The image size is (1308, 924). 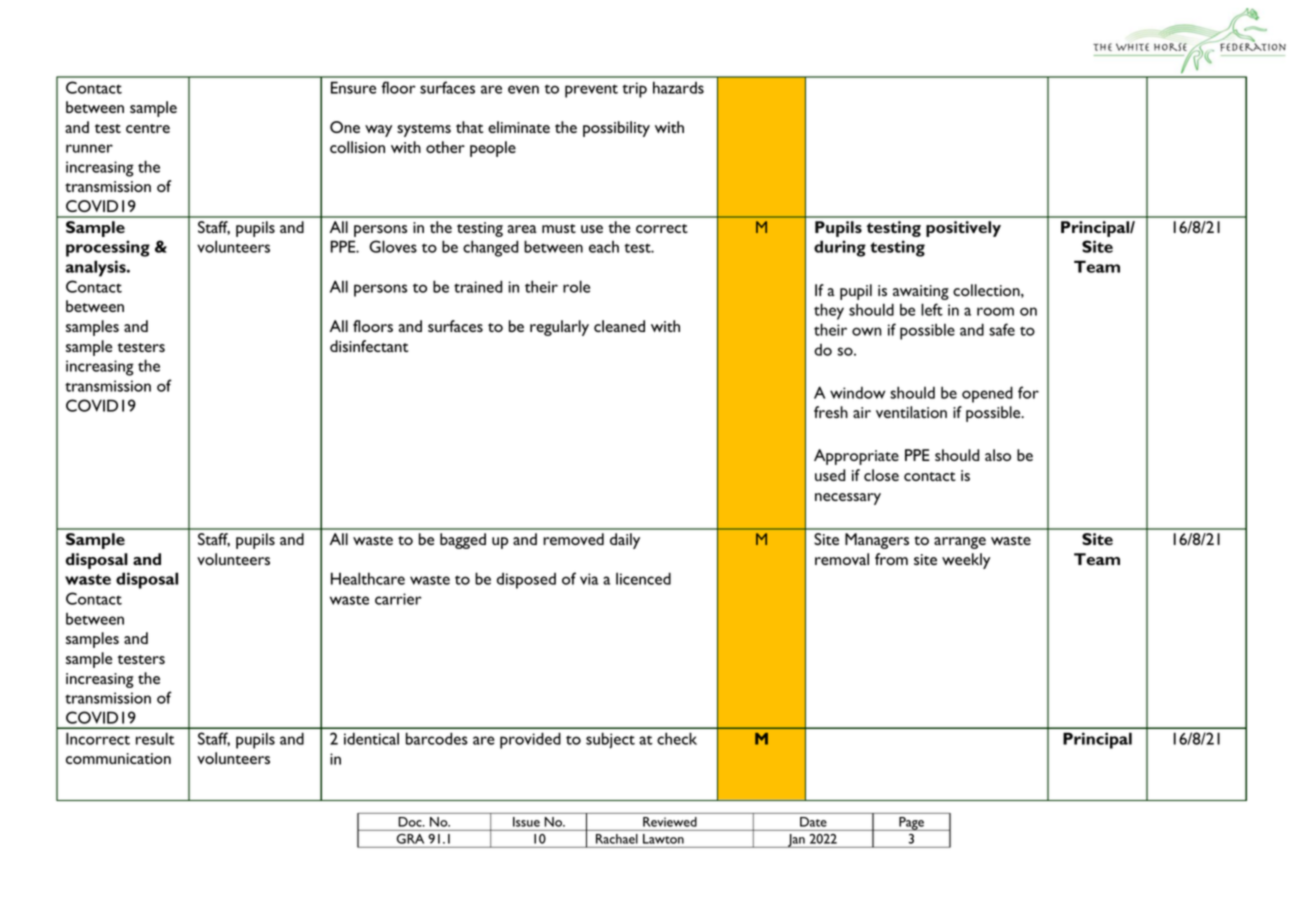 What do you see at coordinates (463, 541) in the page?
I see `bagged` at bounding box center [463, 541].
